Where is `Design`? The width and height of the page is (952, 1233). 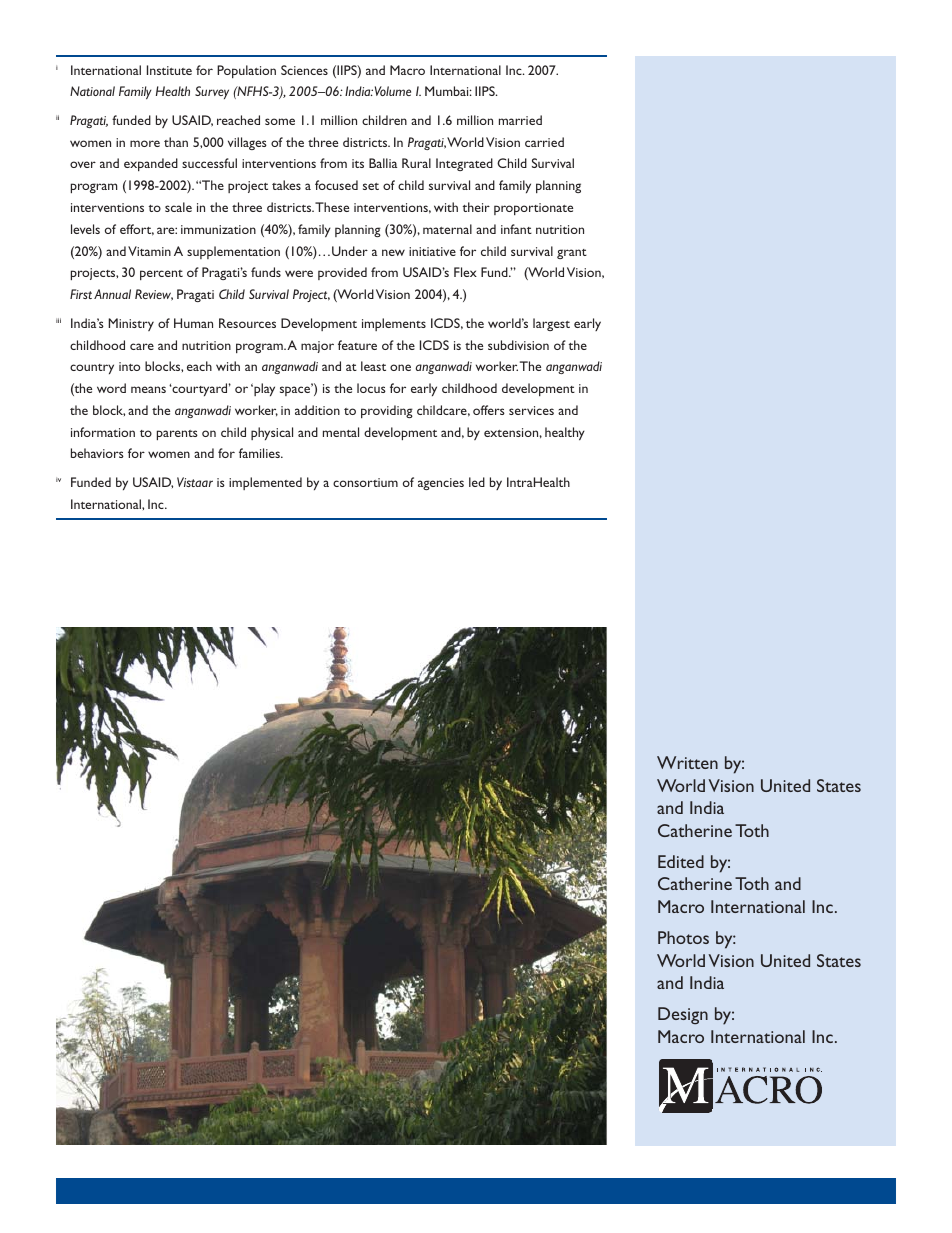 Design is located at coordinates (683, 1016).
